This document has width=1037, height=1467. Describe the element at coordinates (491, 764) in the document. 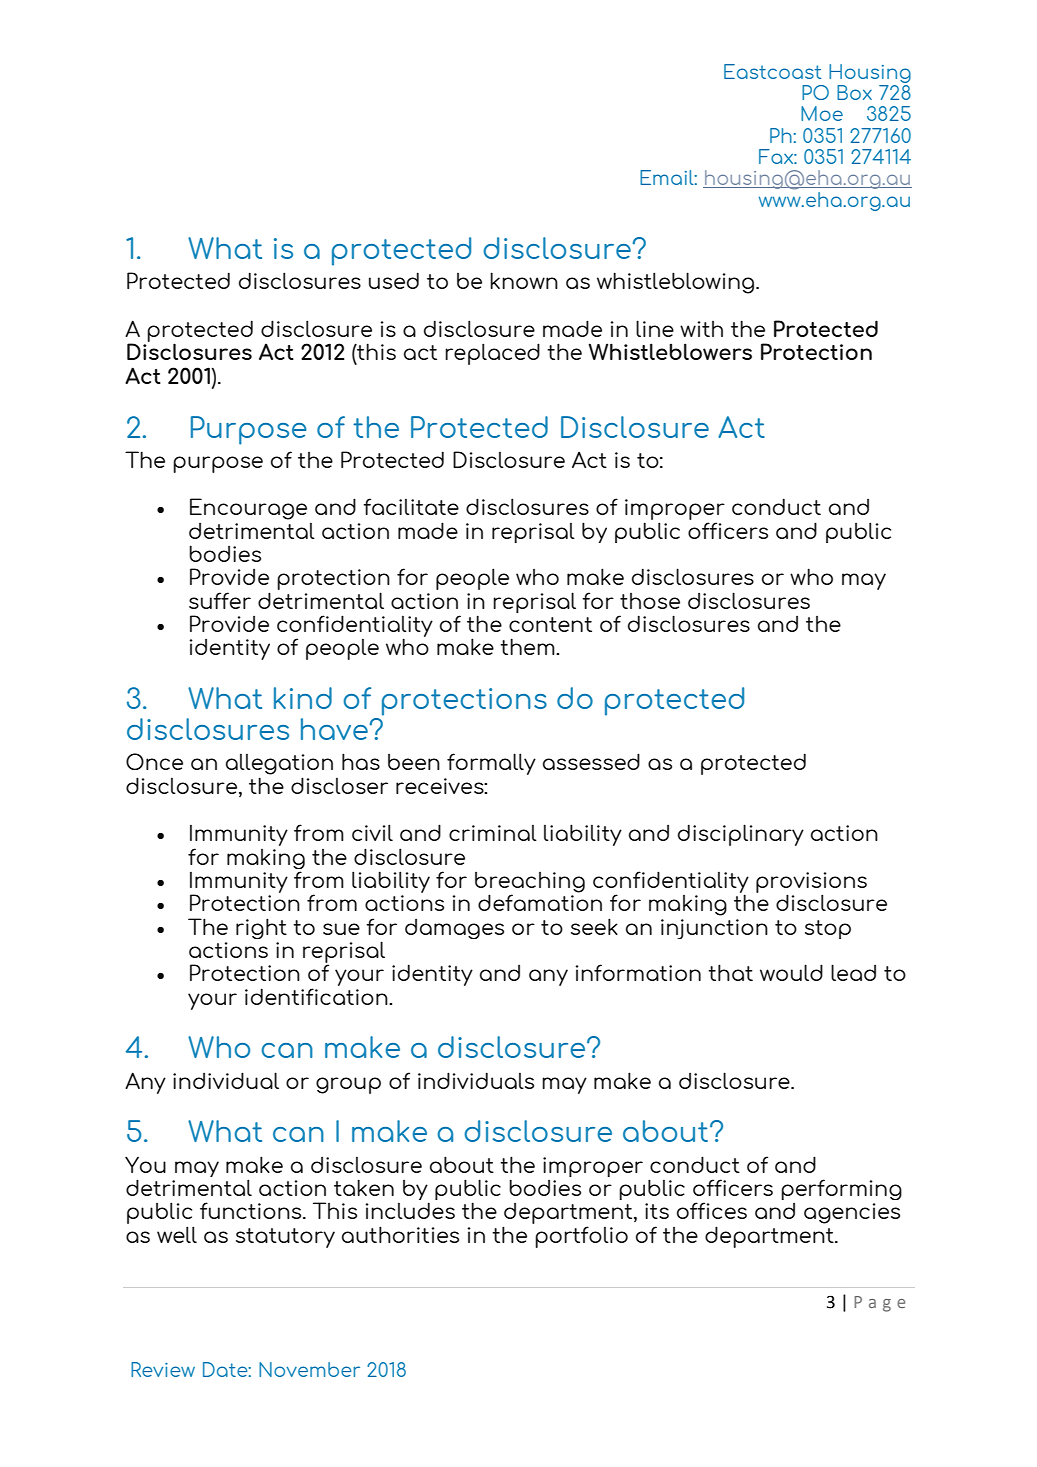

I see `formally` at that location.
